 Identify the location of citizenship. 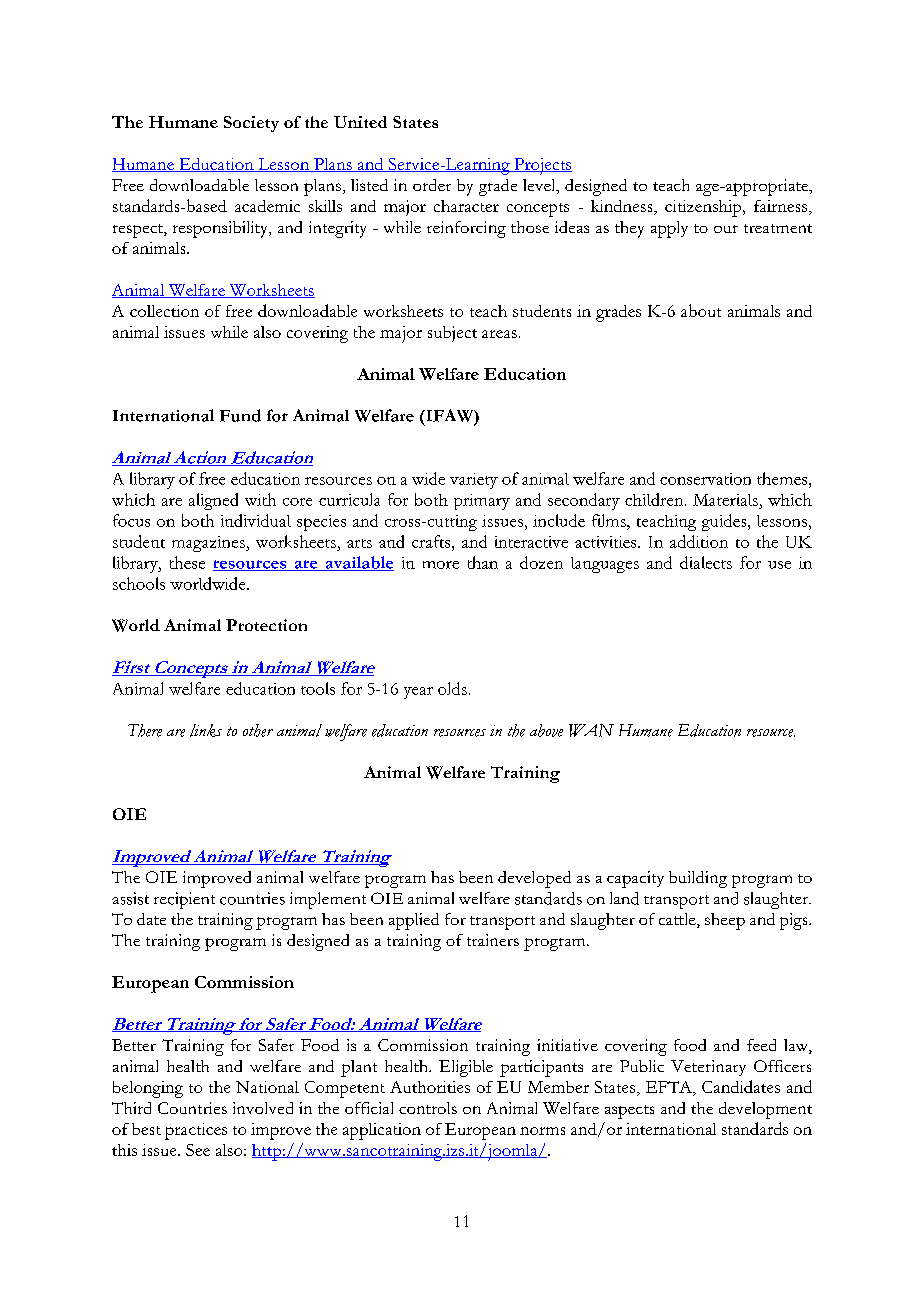
(704, 208).
